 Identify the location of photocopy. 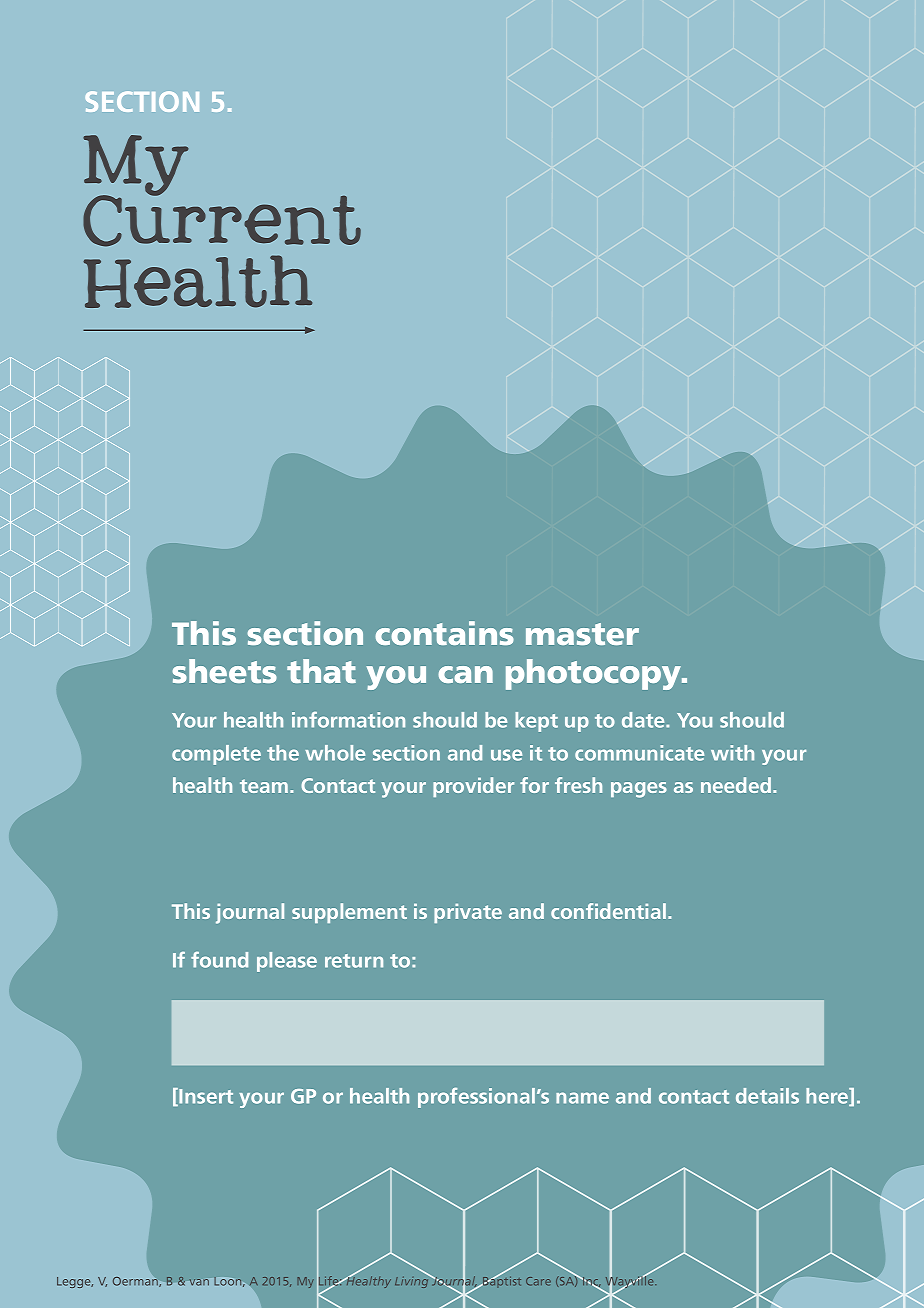
(595, 674).
